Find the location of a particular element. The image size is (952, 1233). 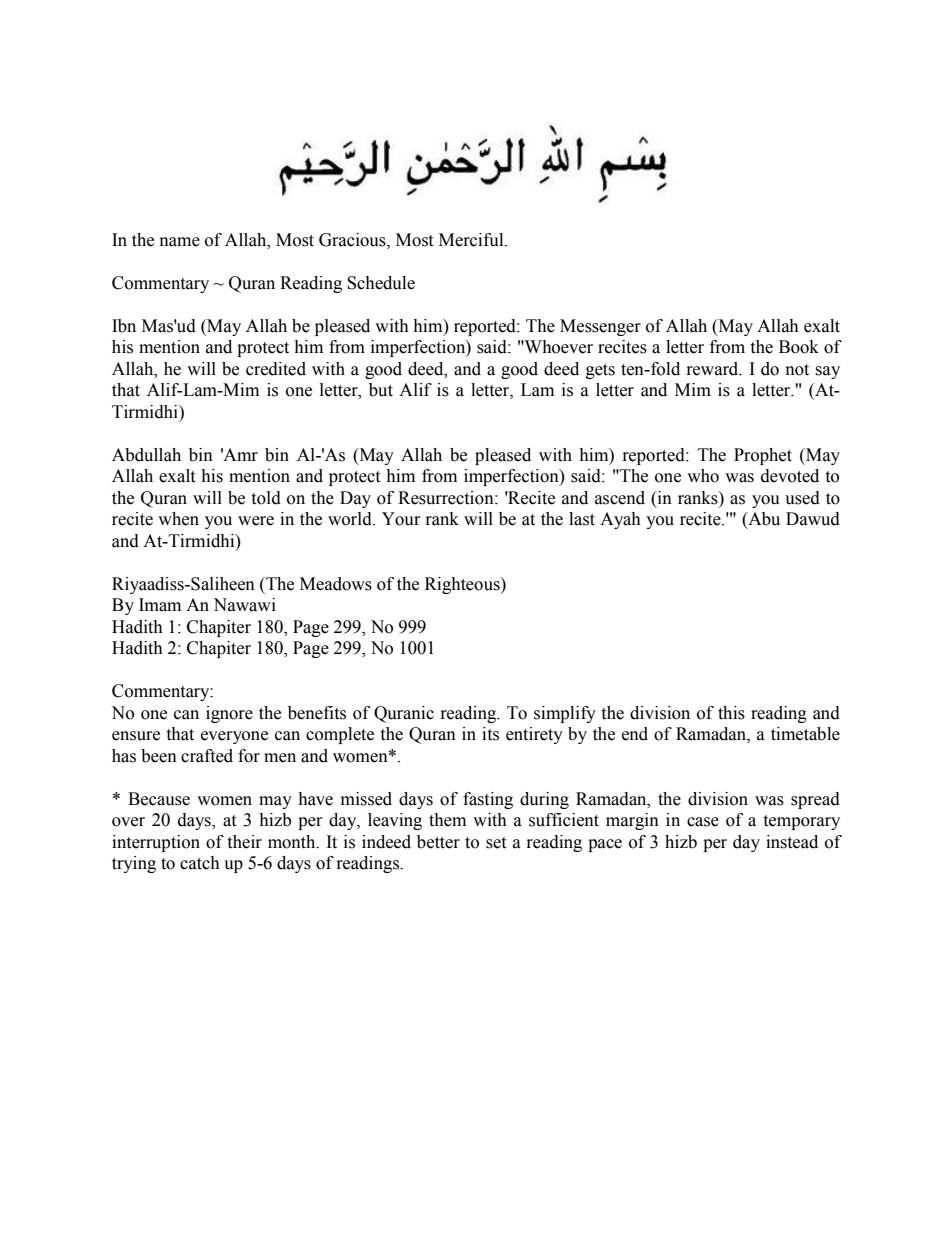

set is located at coordinates (496, 843).
